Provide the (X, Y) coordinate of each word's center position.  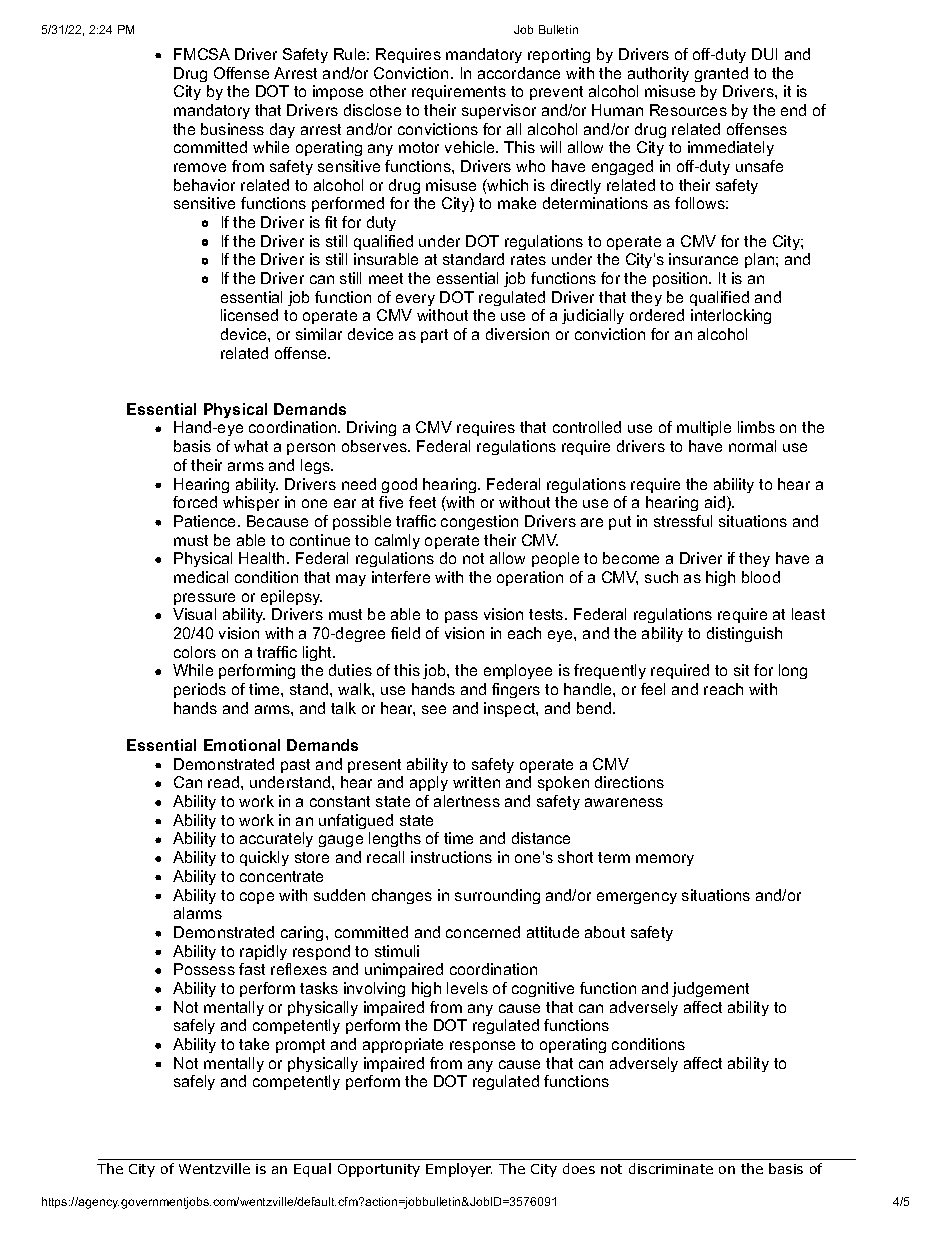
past (295, 766)
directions (629, 782)
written (476, 782)
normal (752, 446)
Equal (312, 1170)
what (251, 446)
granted (721, 74)
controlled (587, 427)
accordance (519, 73)
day (282, 130)
